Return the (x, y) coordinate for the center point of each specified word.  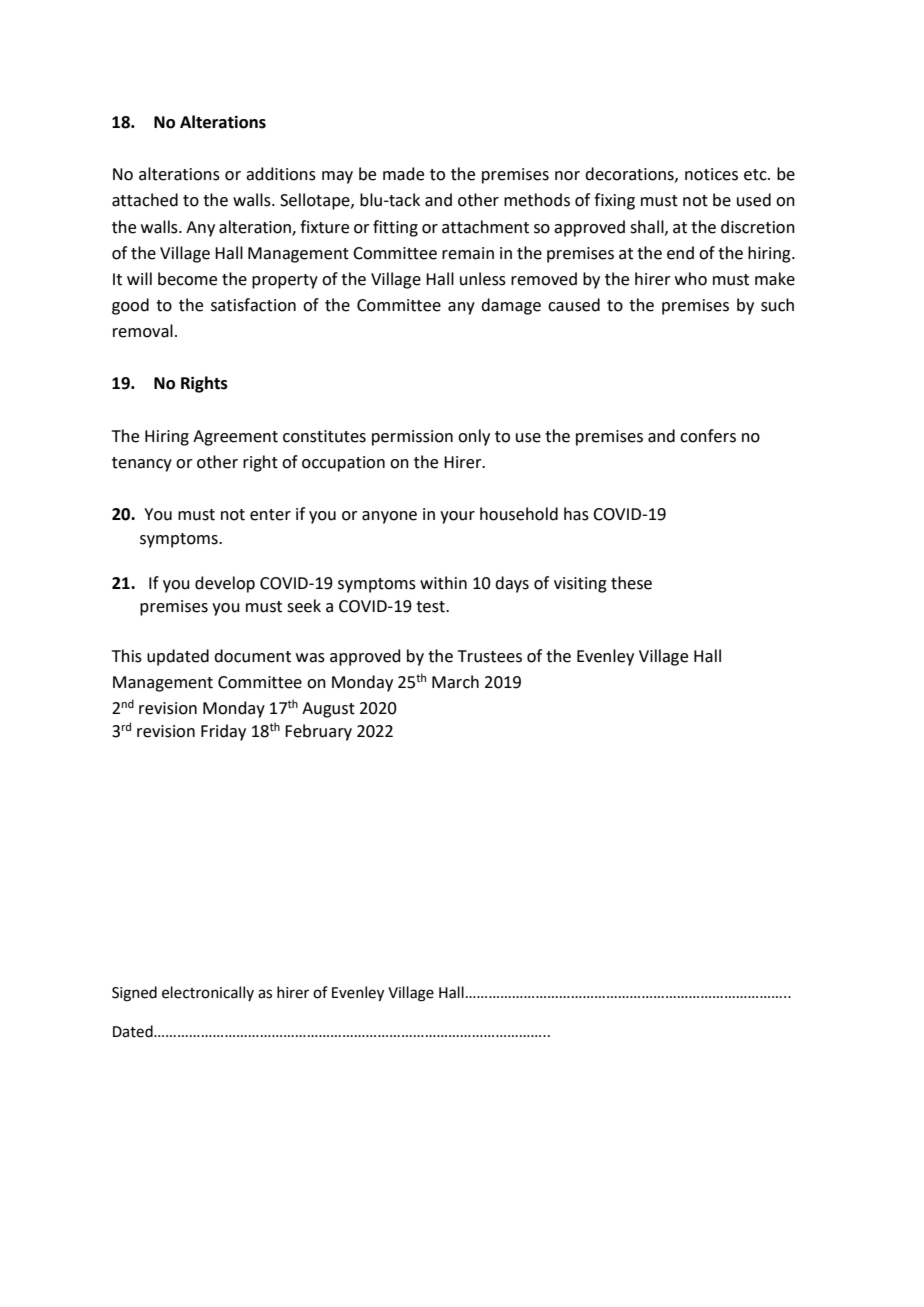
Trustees (490, 656)
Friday (223, 732)
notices (711, 174)
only (474, 437)
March (455, 682)
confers (708, 436)
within (443, 583)
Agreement (235, 438)
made (403, 174)
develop (225, 584)
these (631, 583)
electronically (208, 993)
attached (145, 200)
